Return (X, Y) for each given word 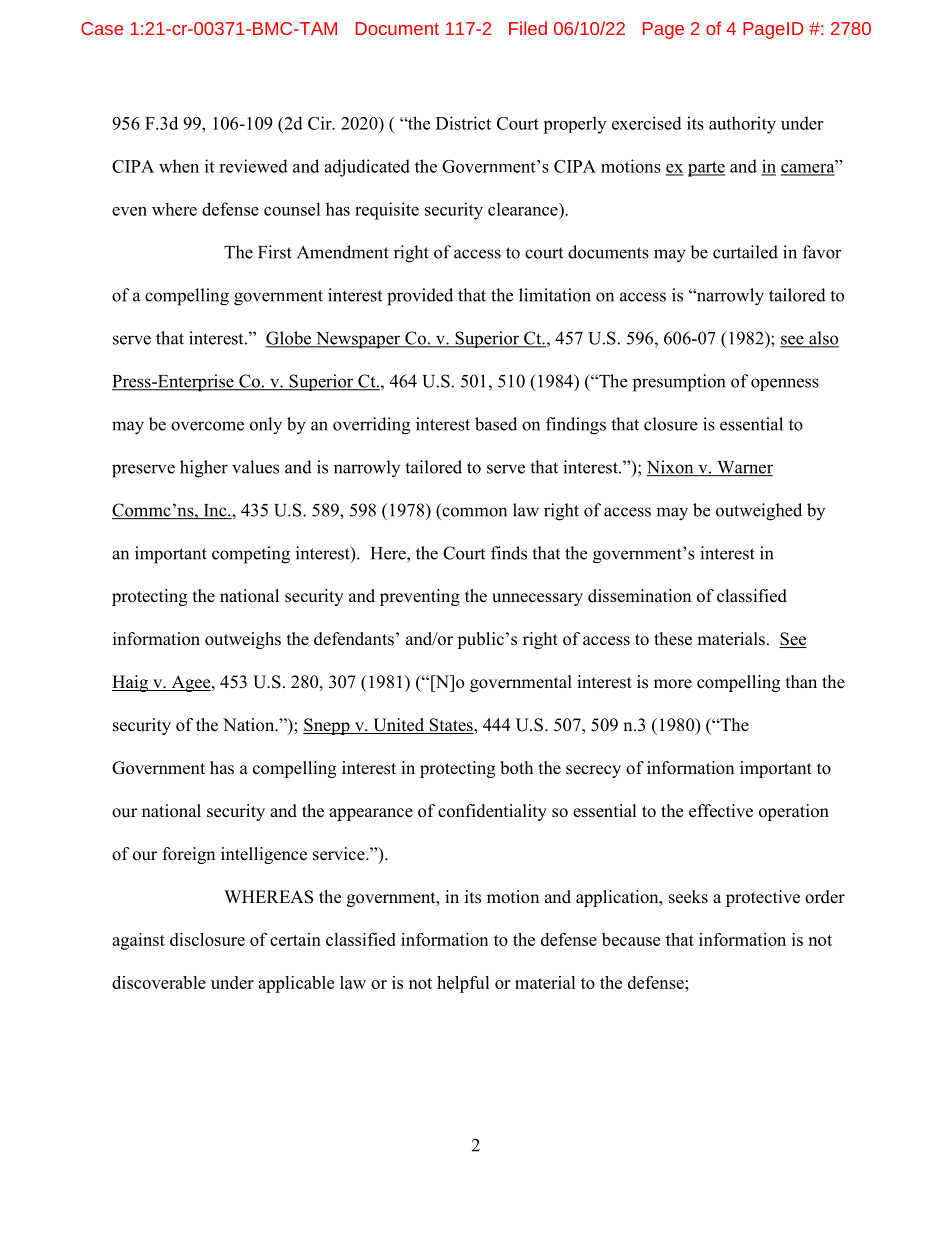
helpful (463, 984)
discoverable (159, 982)
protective (763, 898)
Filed (528, 28)
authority (742, 125)
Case (102, 28)
